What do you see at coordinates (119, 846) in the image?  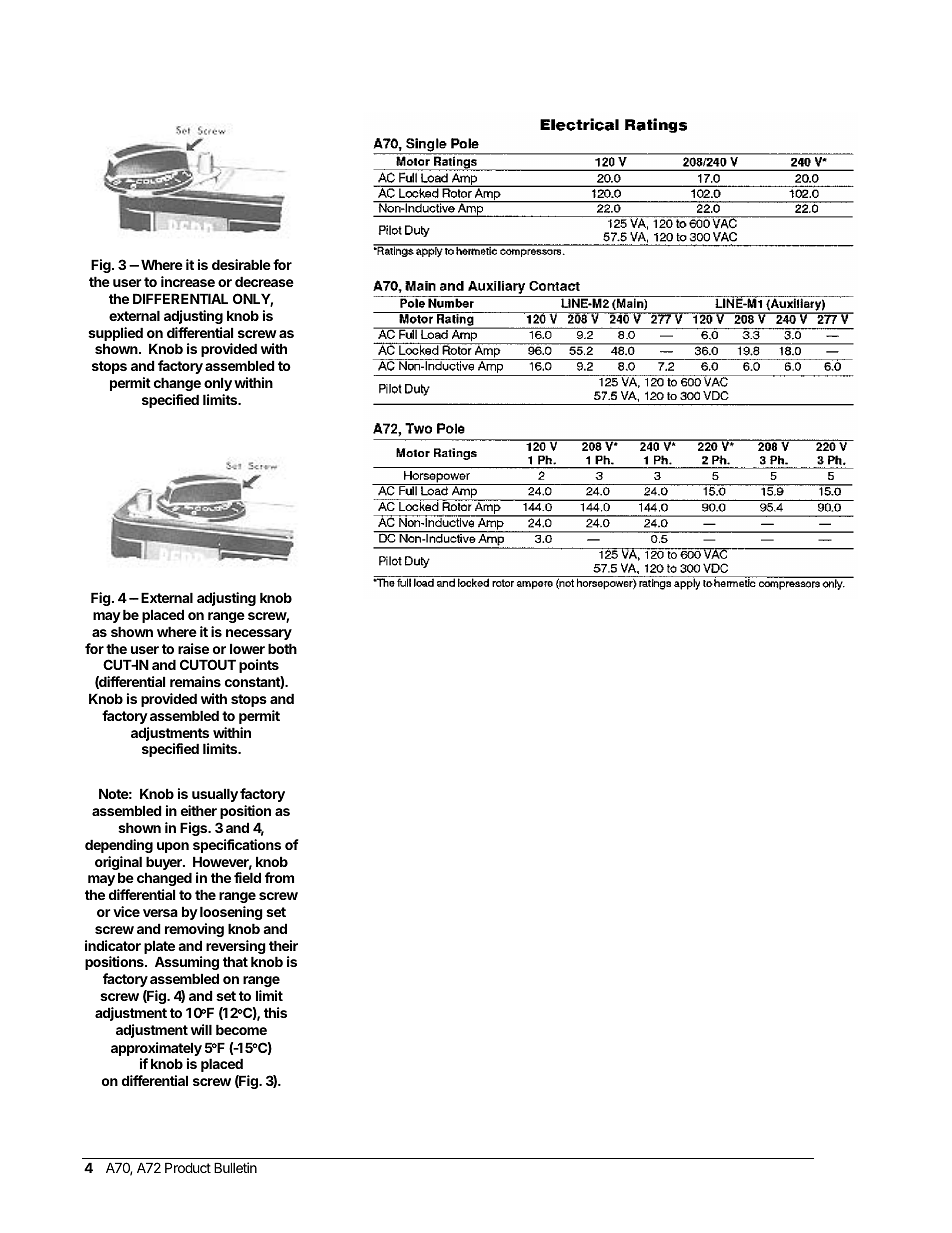 I see `depending` at bounding box center [119, 846].
